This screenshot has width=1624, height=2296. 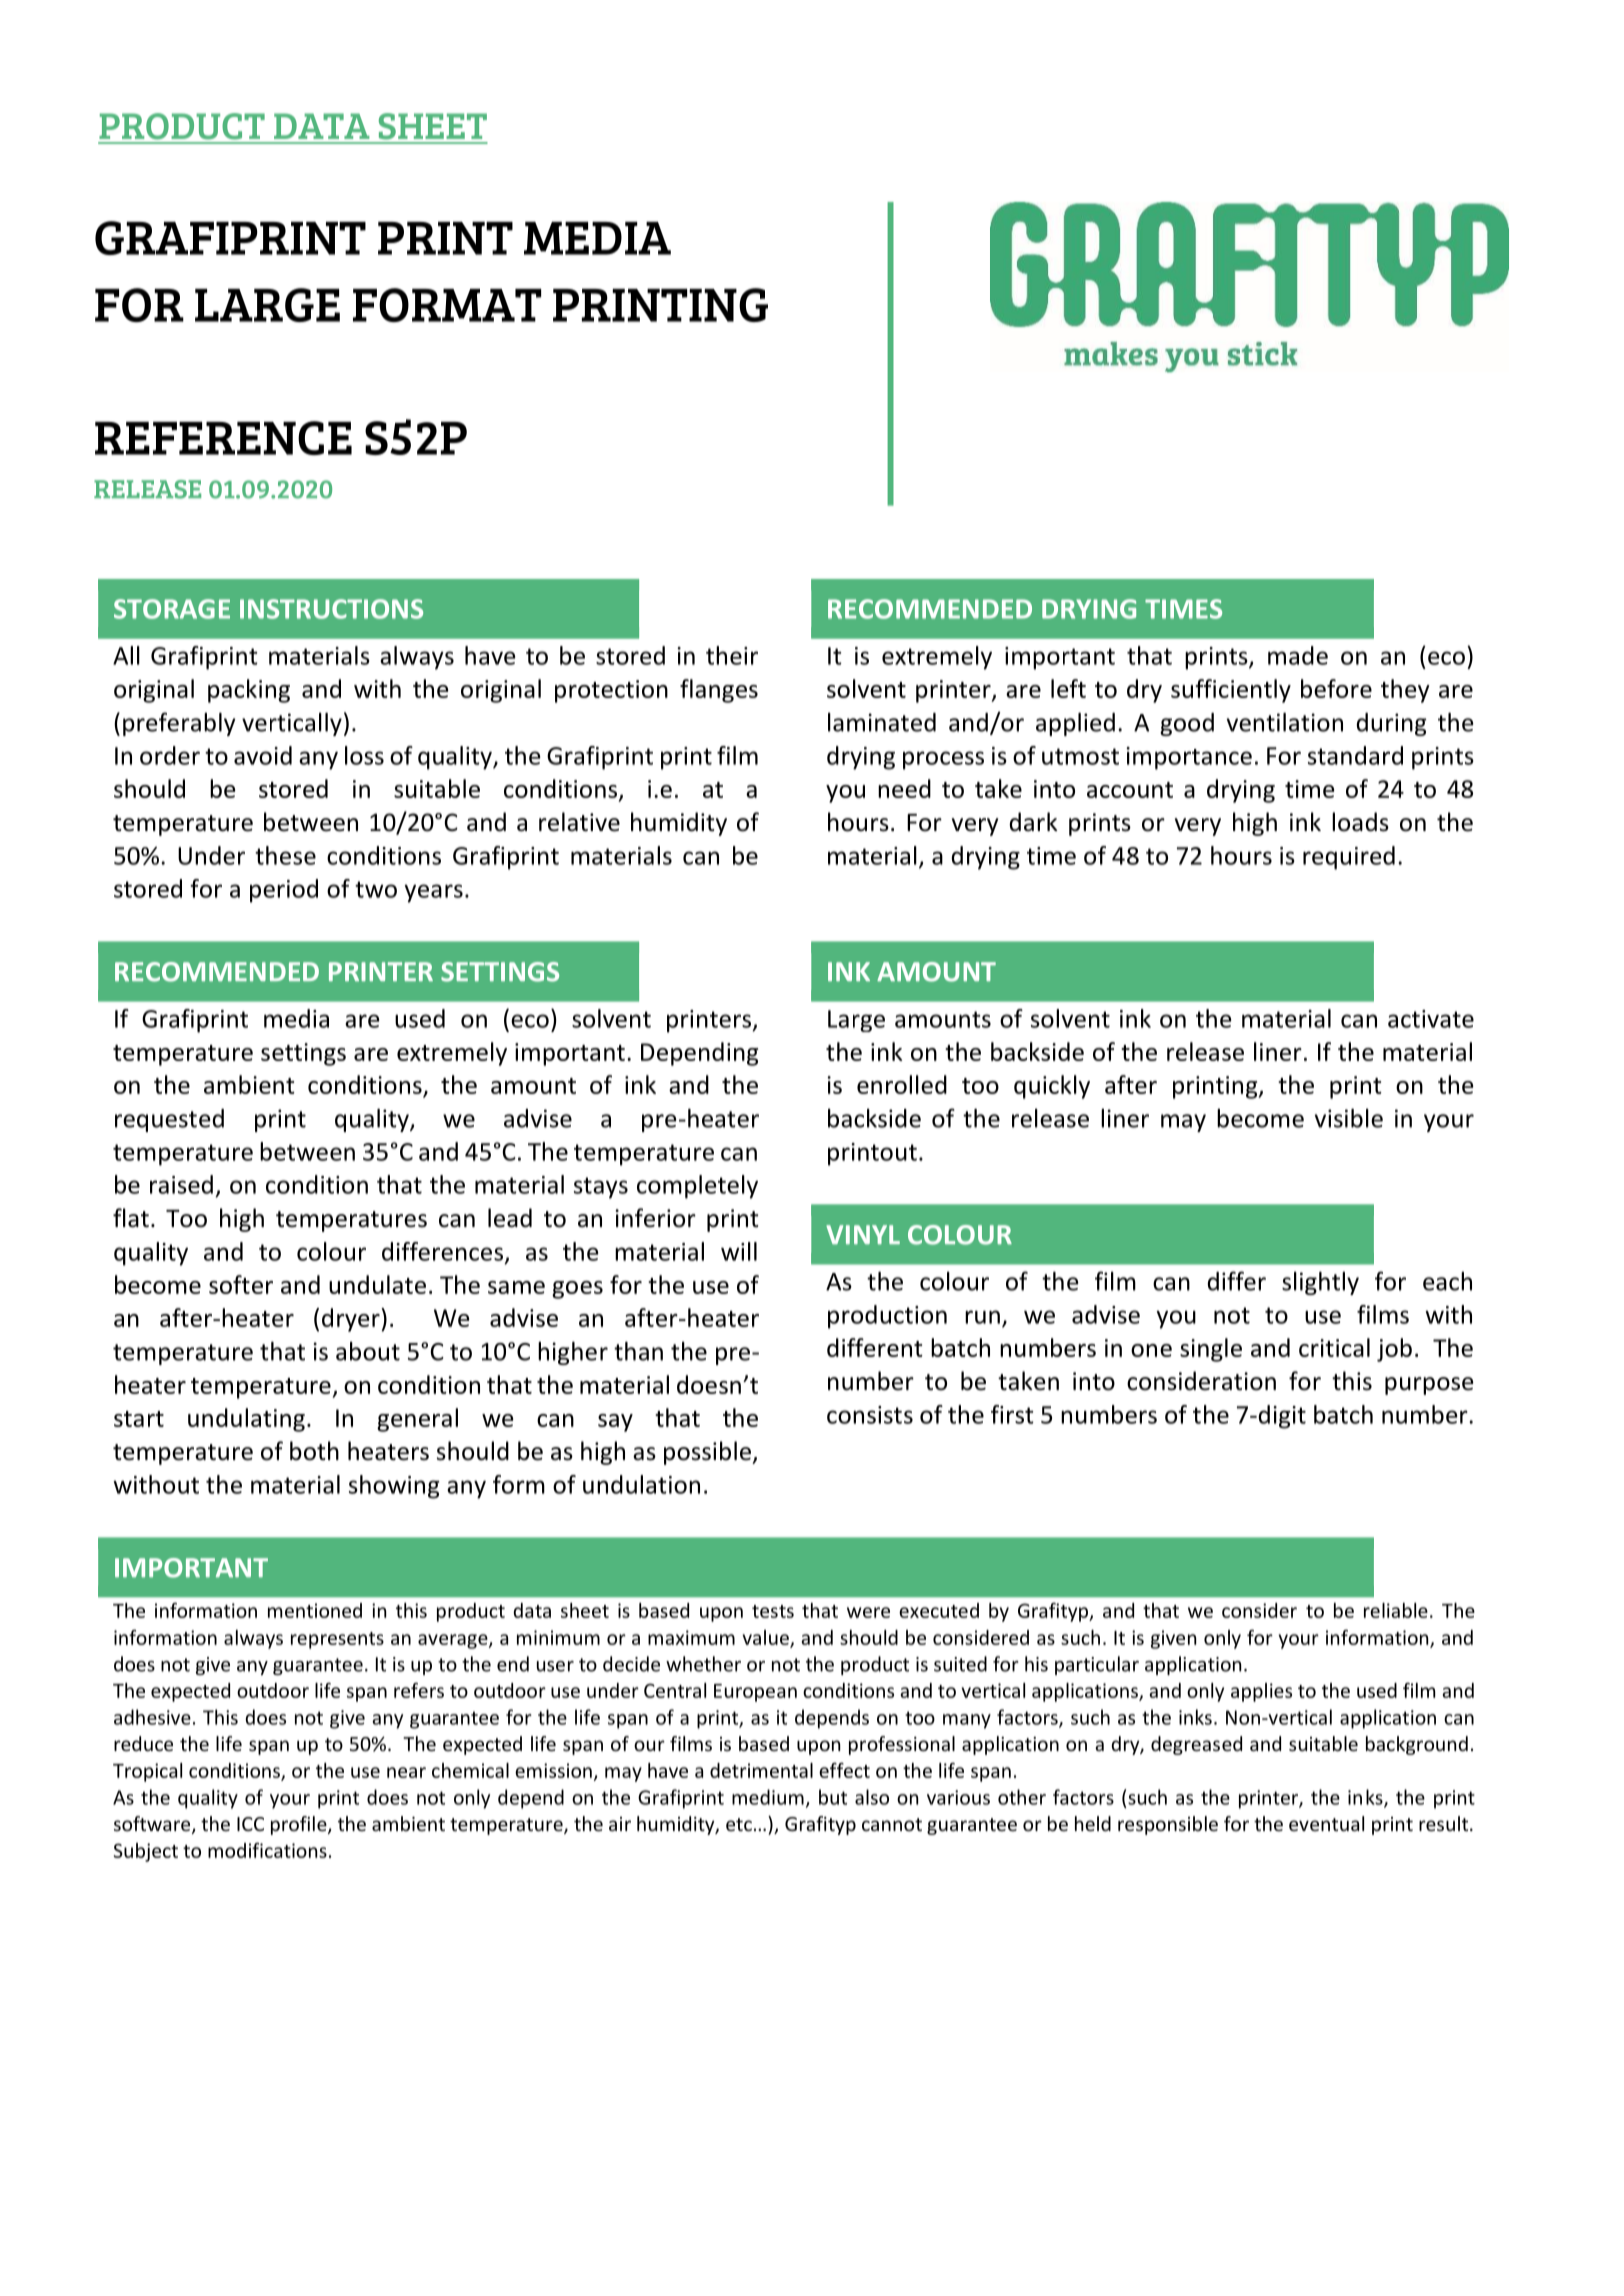 I want to click on made, so click(x=1298, y=655).
